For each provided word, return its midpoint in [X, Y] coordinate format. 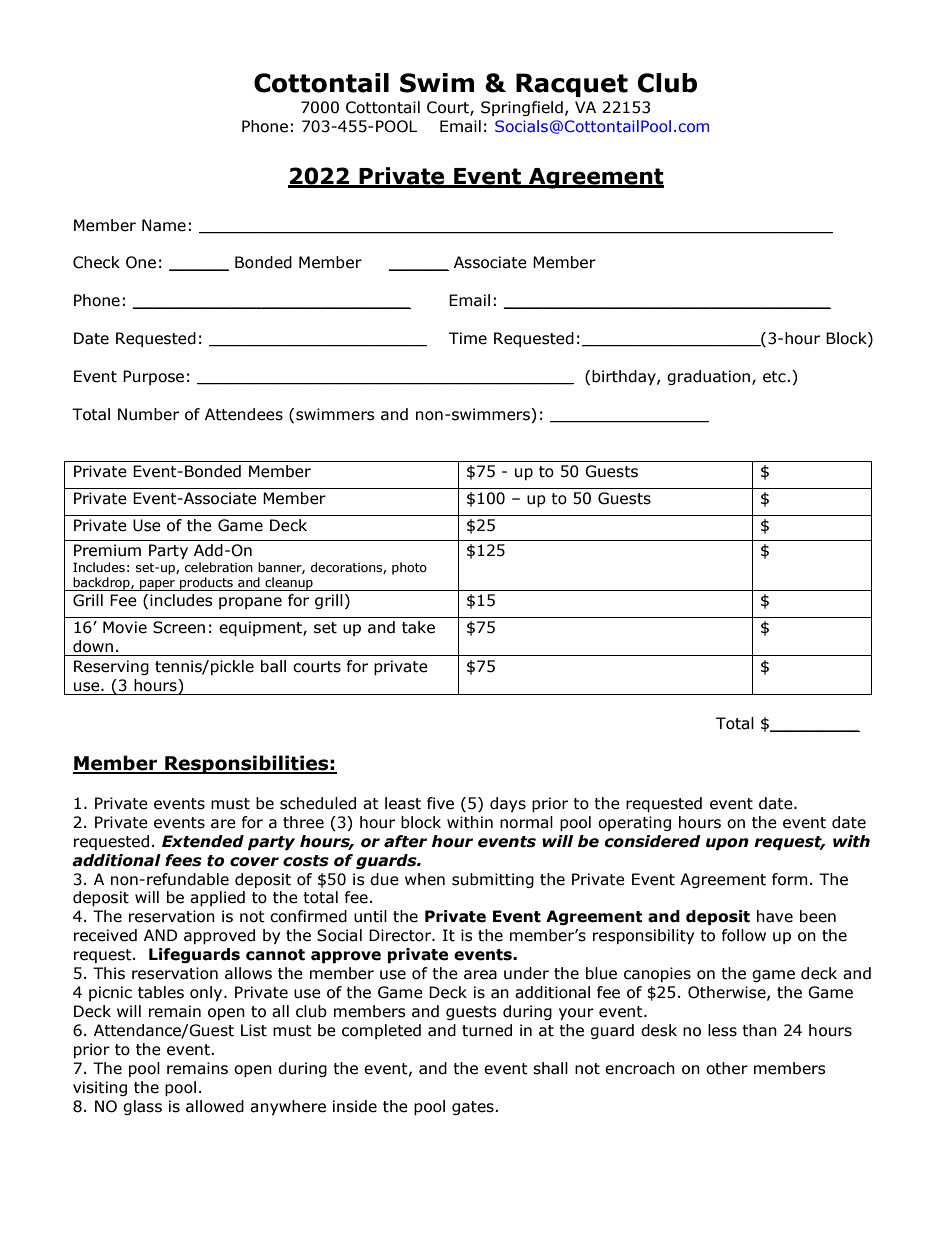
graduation [708, 377]
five [440, 803]
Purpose [153, 377]
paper [157, 585]
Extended [203, 841]
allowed [215, 1106]
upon [727, 844]
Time [468, 338]
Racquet [572, 85]
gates [474, 1108]
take [418, 627]
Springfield [522, 108]
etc [775, 377]
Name [164, 225]
